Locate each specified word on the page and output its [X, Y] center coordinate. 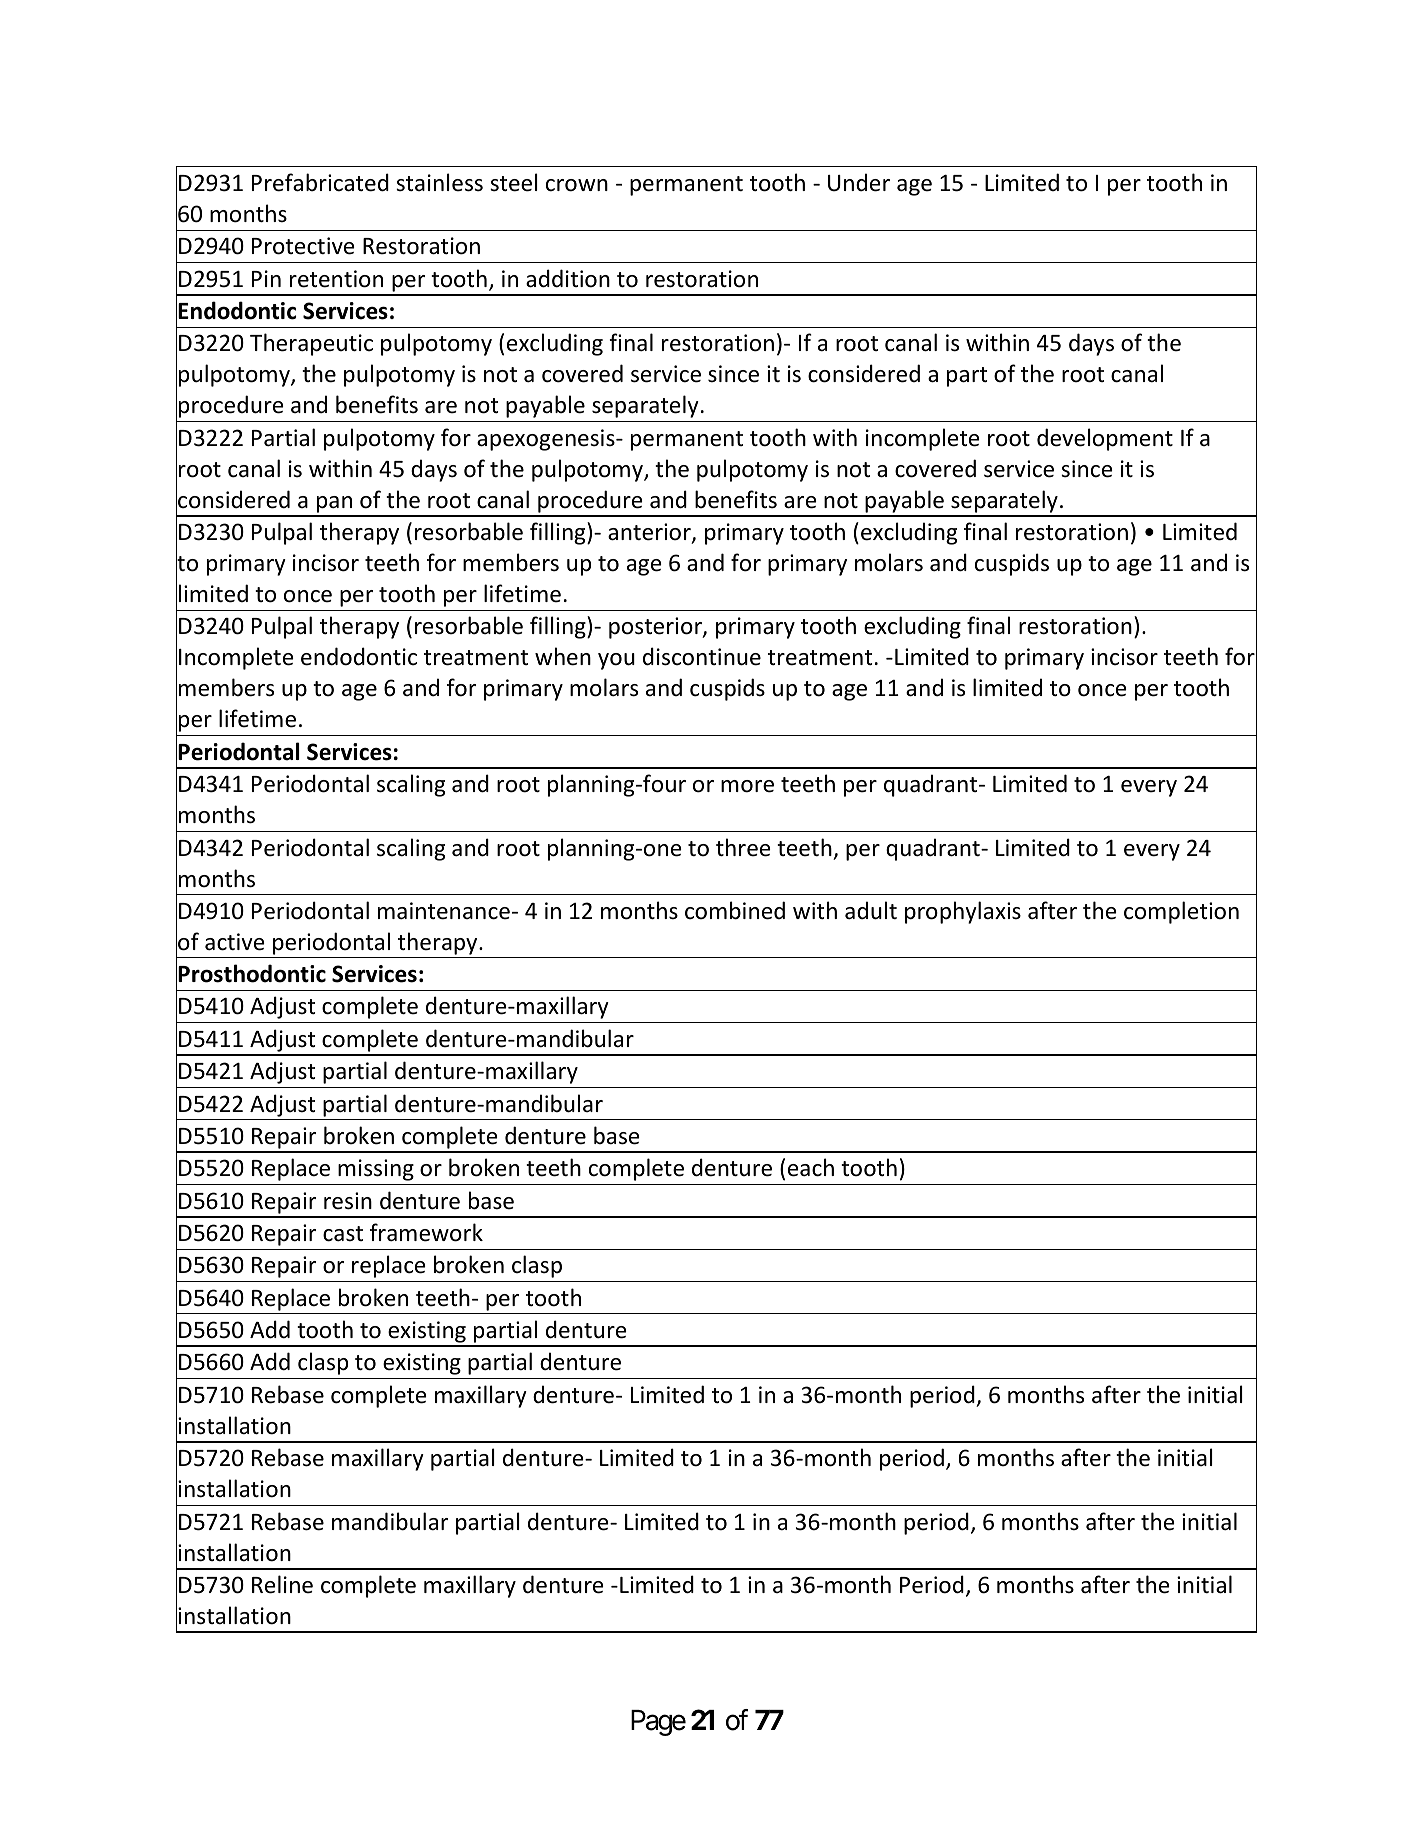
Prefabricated [320, 182]
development [1105, 439]
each [811, 1167]
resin [348, 1201]
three [743, 847]
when [563, 656]
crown [577, 185]
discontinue [702, 656]
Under [859, 182]
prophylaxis [963, 912]
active [235, 942]
